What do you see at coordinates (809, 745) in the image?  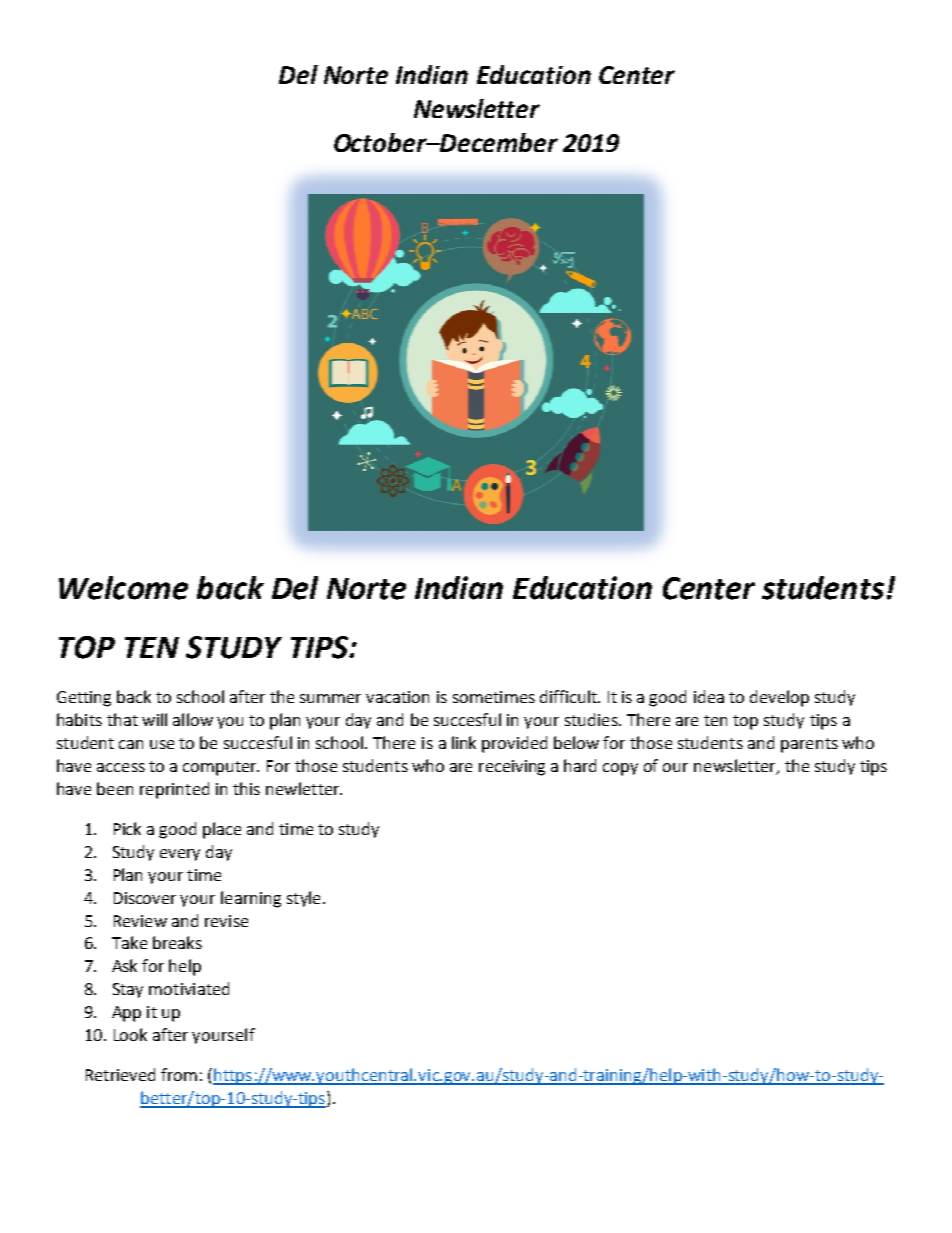 I see `parents` at bounding box center [809, 745].
